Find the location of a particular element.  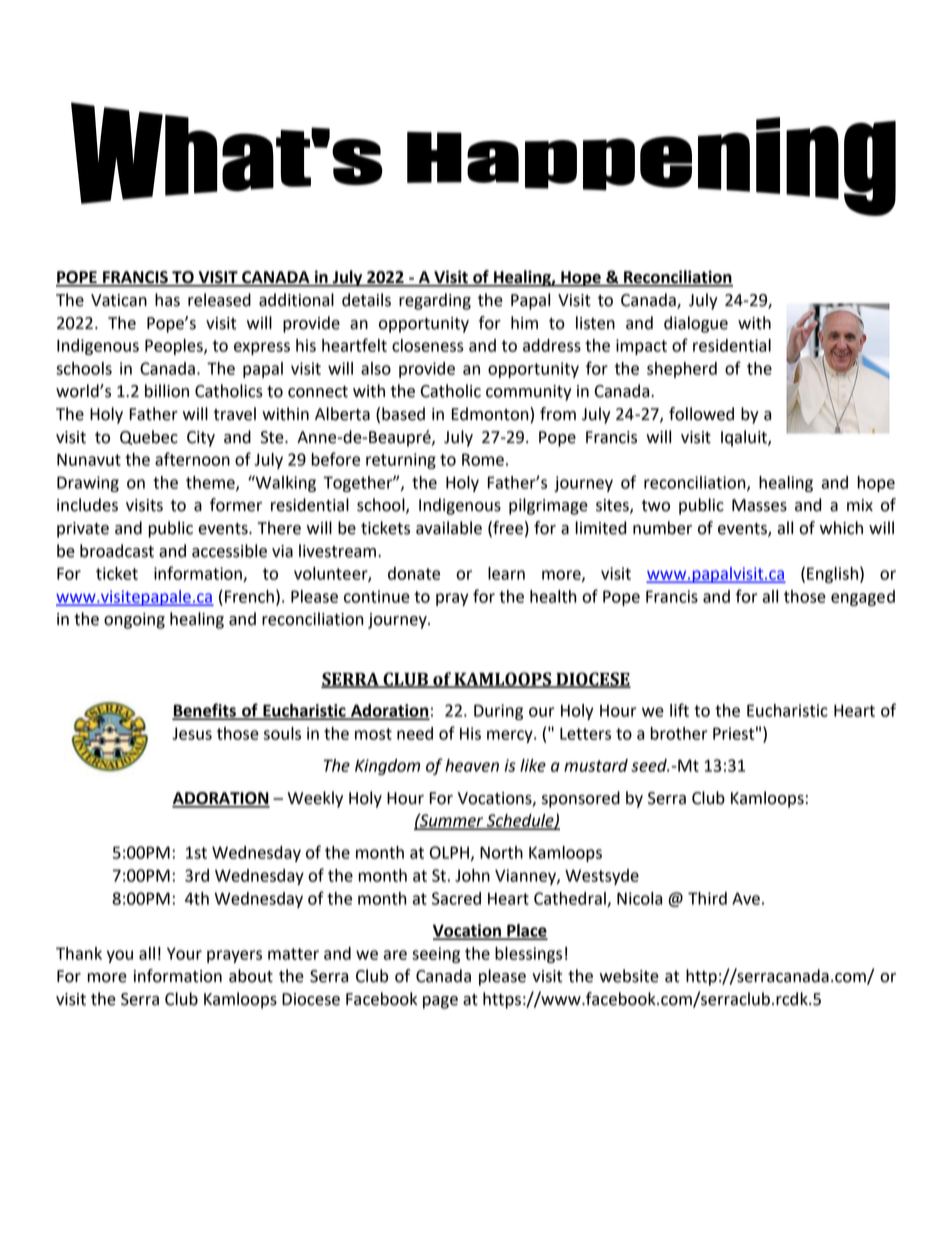

English is located at coordinates (832, 575).
